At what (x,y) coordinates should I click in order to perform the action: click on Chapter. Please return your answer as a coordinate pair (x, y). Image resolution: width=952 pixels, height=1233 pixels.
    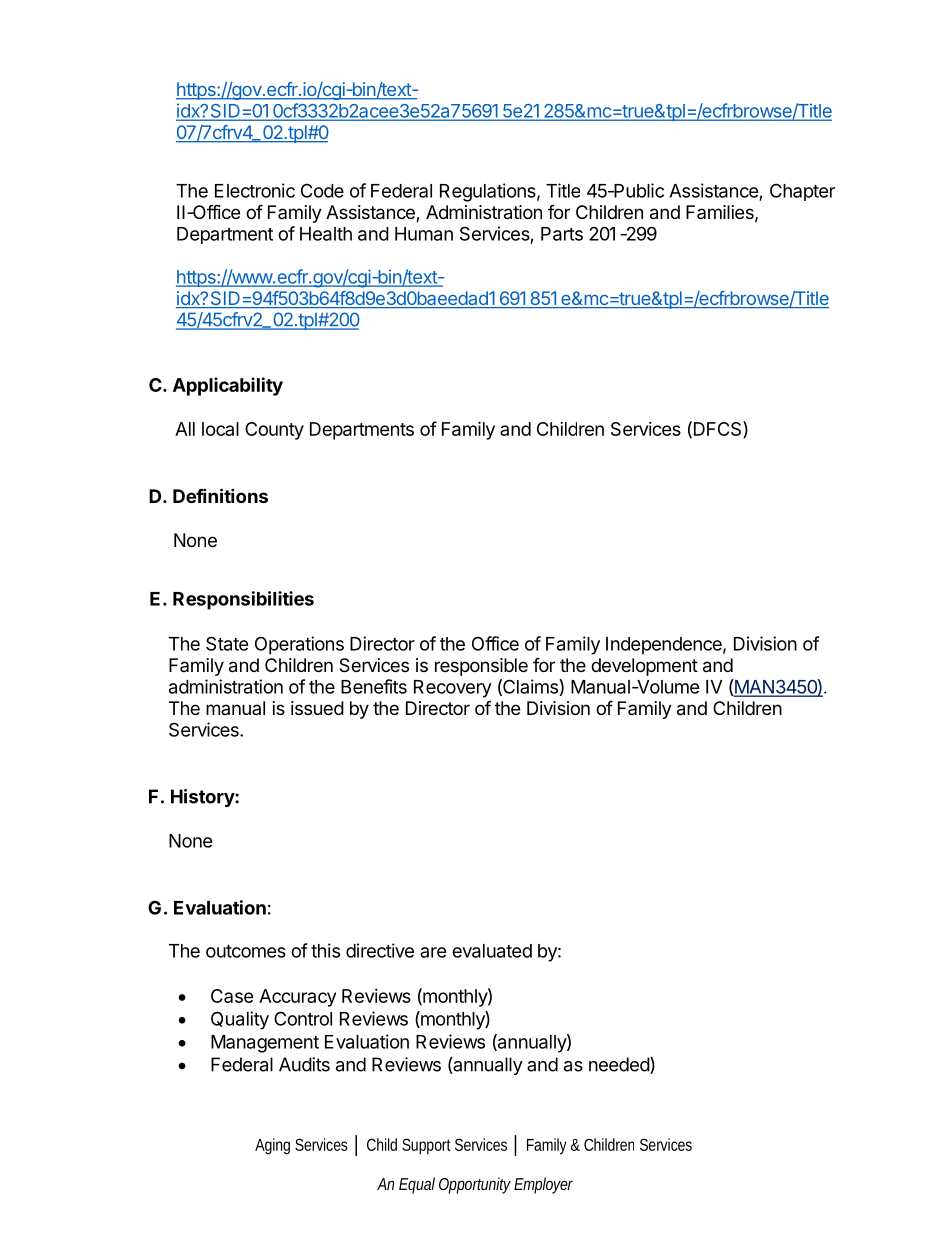
    Looking at the image, I should click on (802, 192).
